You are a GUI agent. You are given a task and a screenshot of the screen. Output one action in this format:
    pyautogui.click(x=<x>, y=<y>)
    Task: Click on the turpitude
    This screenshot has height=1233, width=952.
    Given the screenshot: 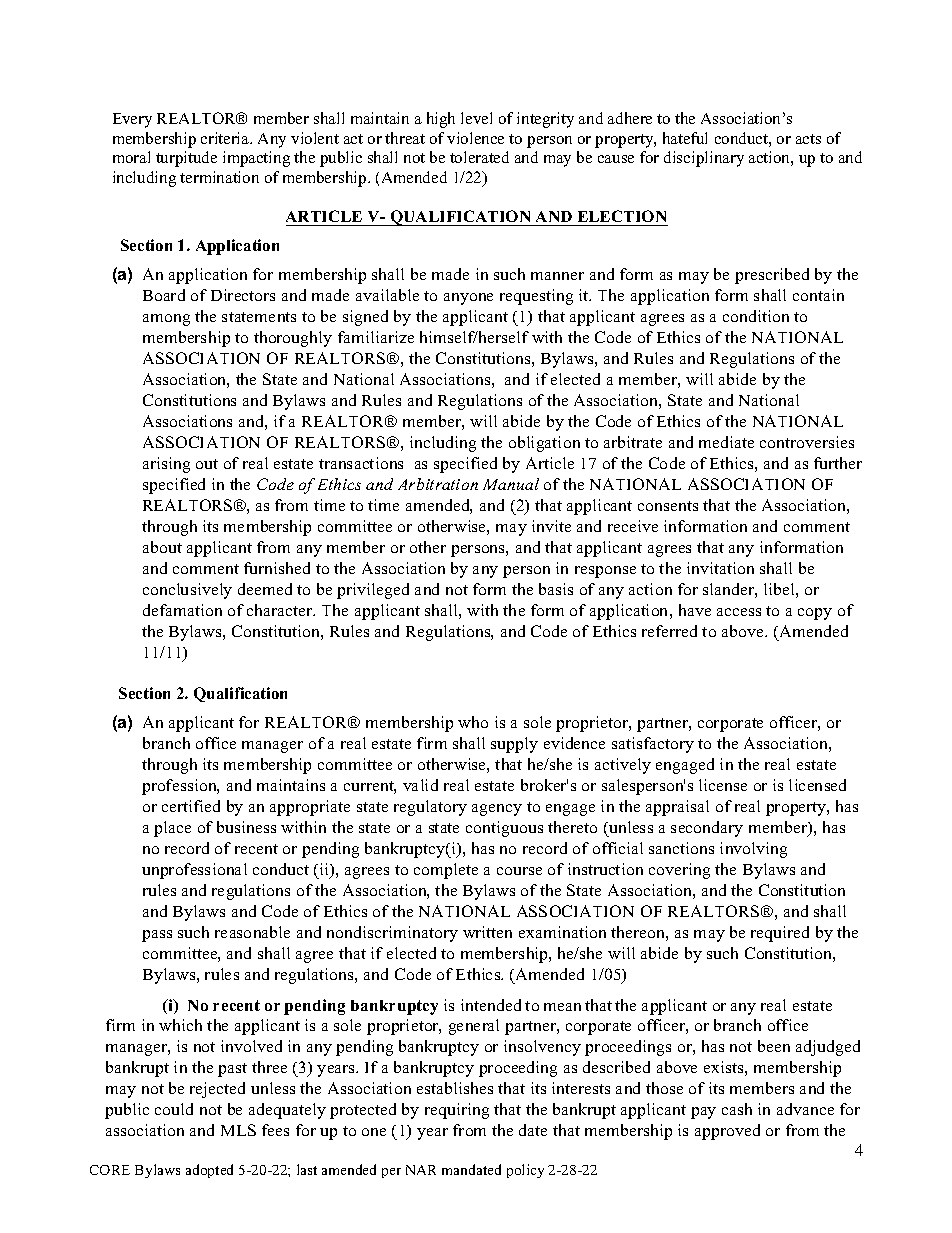 What is the action you would take?
    pyautogui.click(x=186, y=159)
